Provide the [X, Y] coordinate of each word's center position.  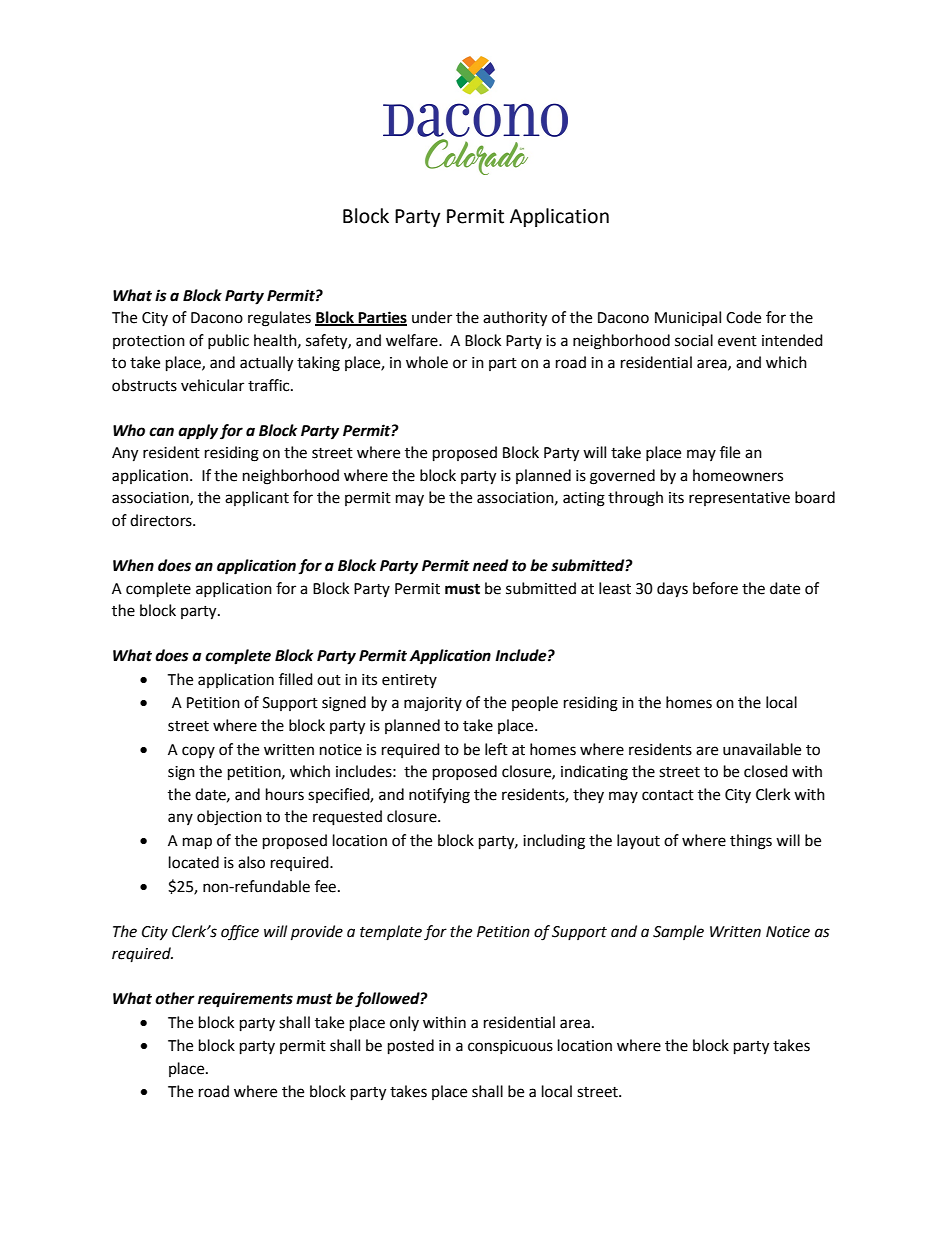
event [737, 341]
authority [515, 319]
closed [766, 771]
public [228, 341]
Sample [678, 932]
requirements [245, 1000]
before [715, 588]
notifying [439, 796]
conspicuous [510, 1047]
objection [229, 818]
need [490, 565]
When [133, 565]
